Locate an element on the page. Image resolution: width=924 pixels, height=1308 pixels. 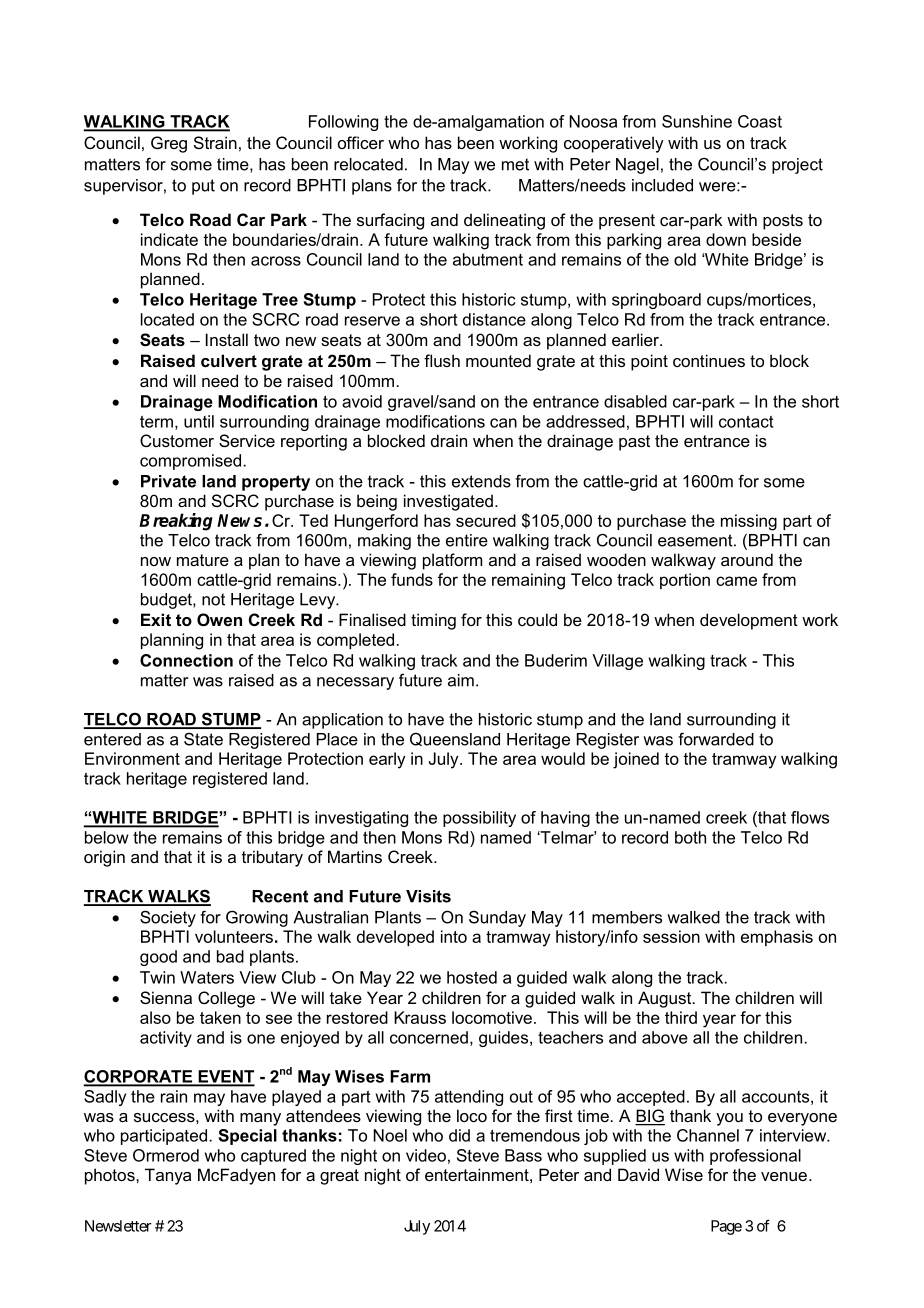
investigated is located at coordinates (448, 502).
